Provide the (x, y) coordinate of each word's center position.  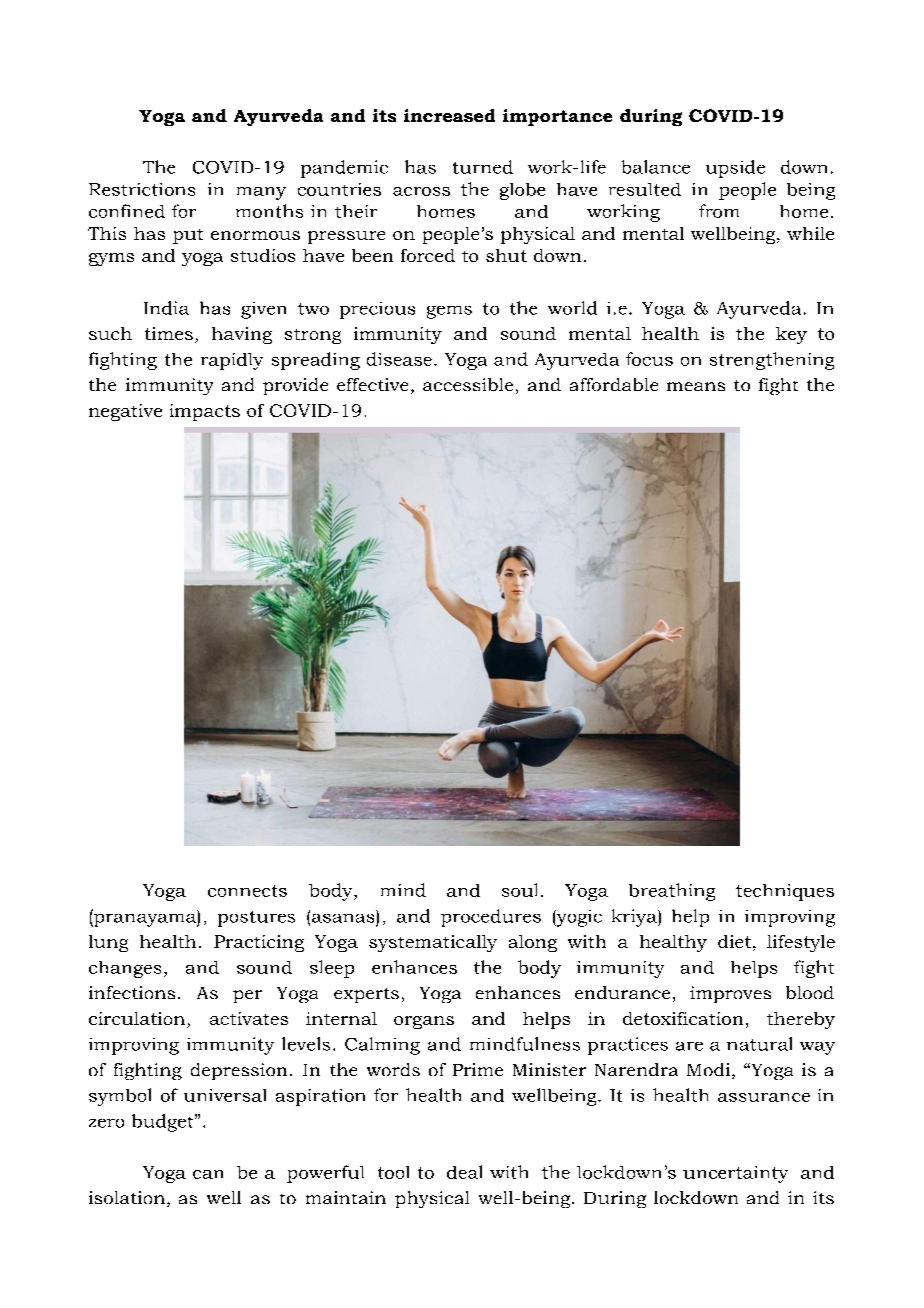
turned (483, 167)
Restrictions (142, 189)
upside (735, 169)
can (208, 1174)
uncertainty (735, 1174)
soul (519, 890)
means (696, 386)
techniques (785, 892)
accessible (468, 384)
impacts (205, 412)
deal (464, 1172)
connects (247, 891)
